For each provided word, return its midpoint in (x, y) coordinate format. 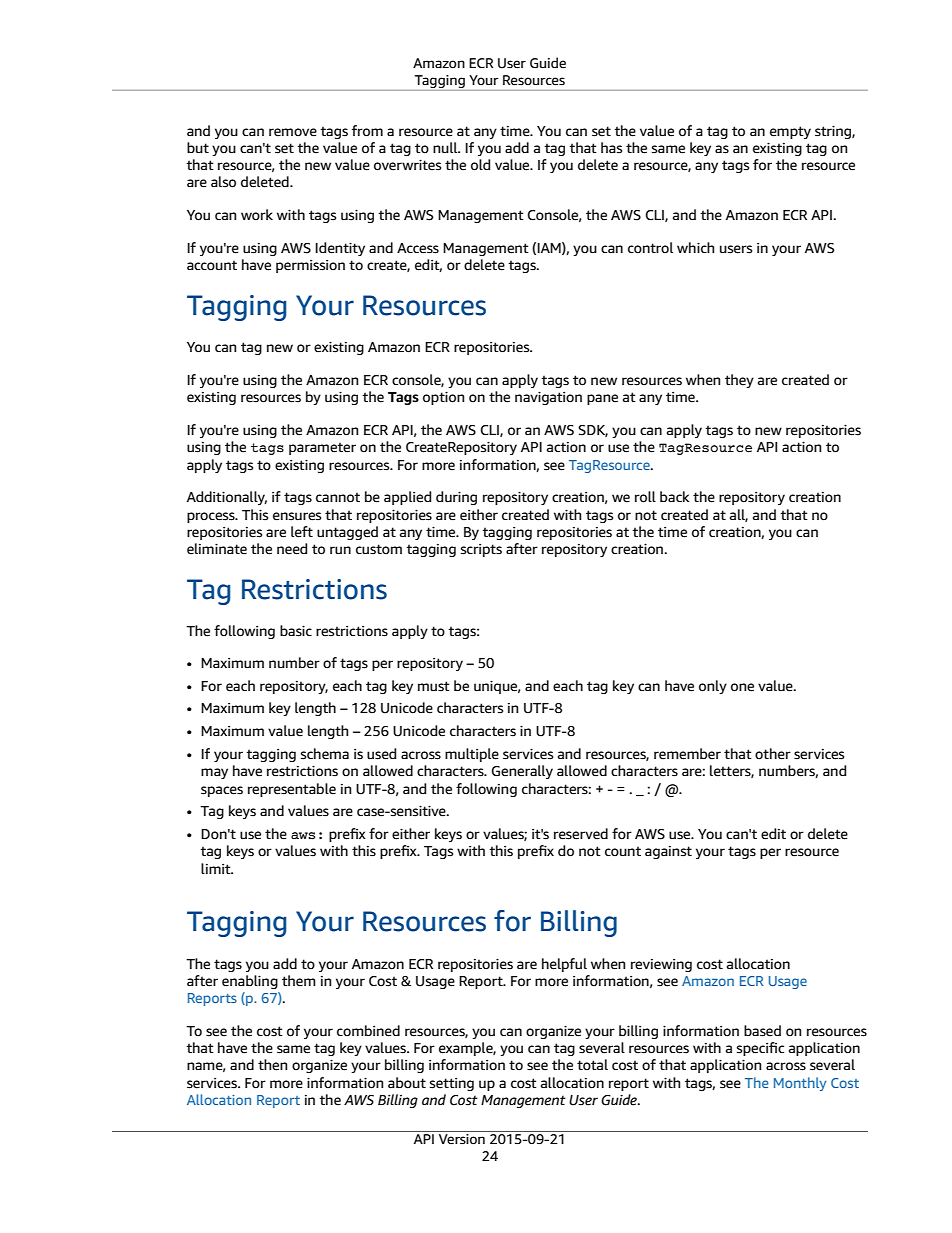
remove (293, 132)
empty (790, 132)
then (272, 1065)
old (480, 165)
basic (296, 631)
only (713, 687)
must (434, 686)
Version (462, 1138)
